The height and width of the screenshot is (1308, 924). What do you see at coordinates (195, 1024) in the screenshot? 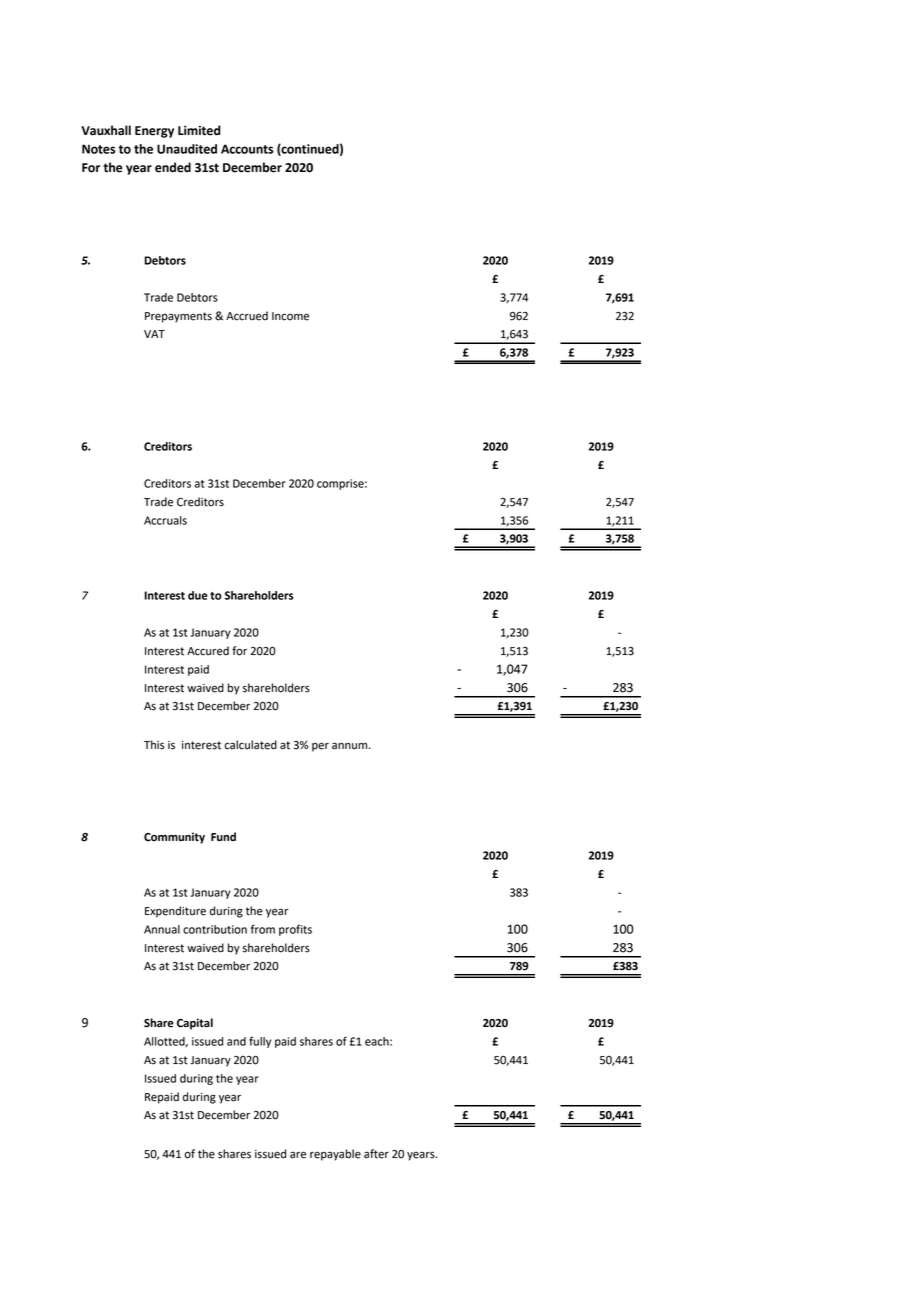
I see `Capital` at bounding box center [195, 1024].
